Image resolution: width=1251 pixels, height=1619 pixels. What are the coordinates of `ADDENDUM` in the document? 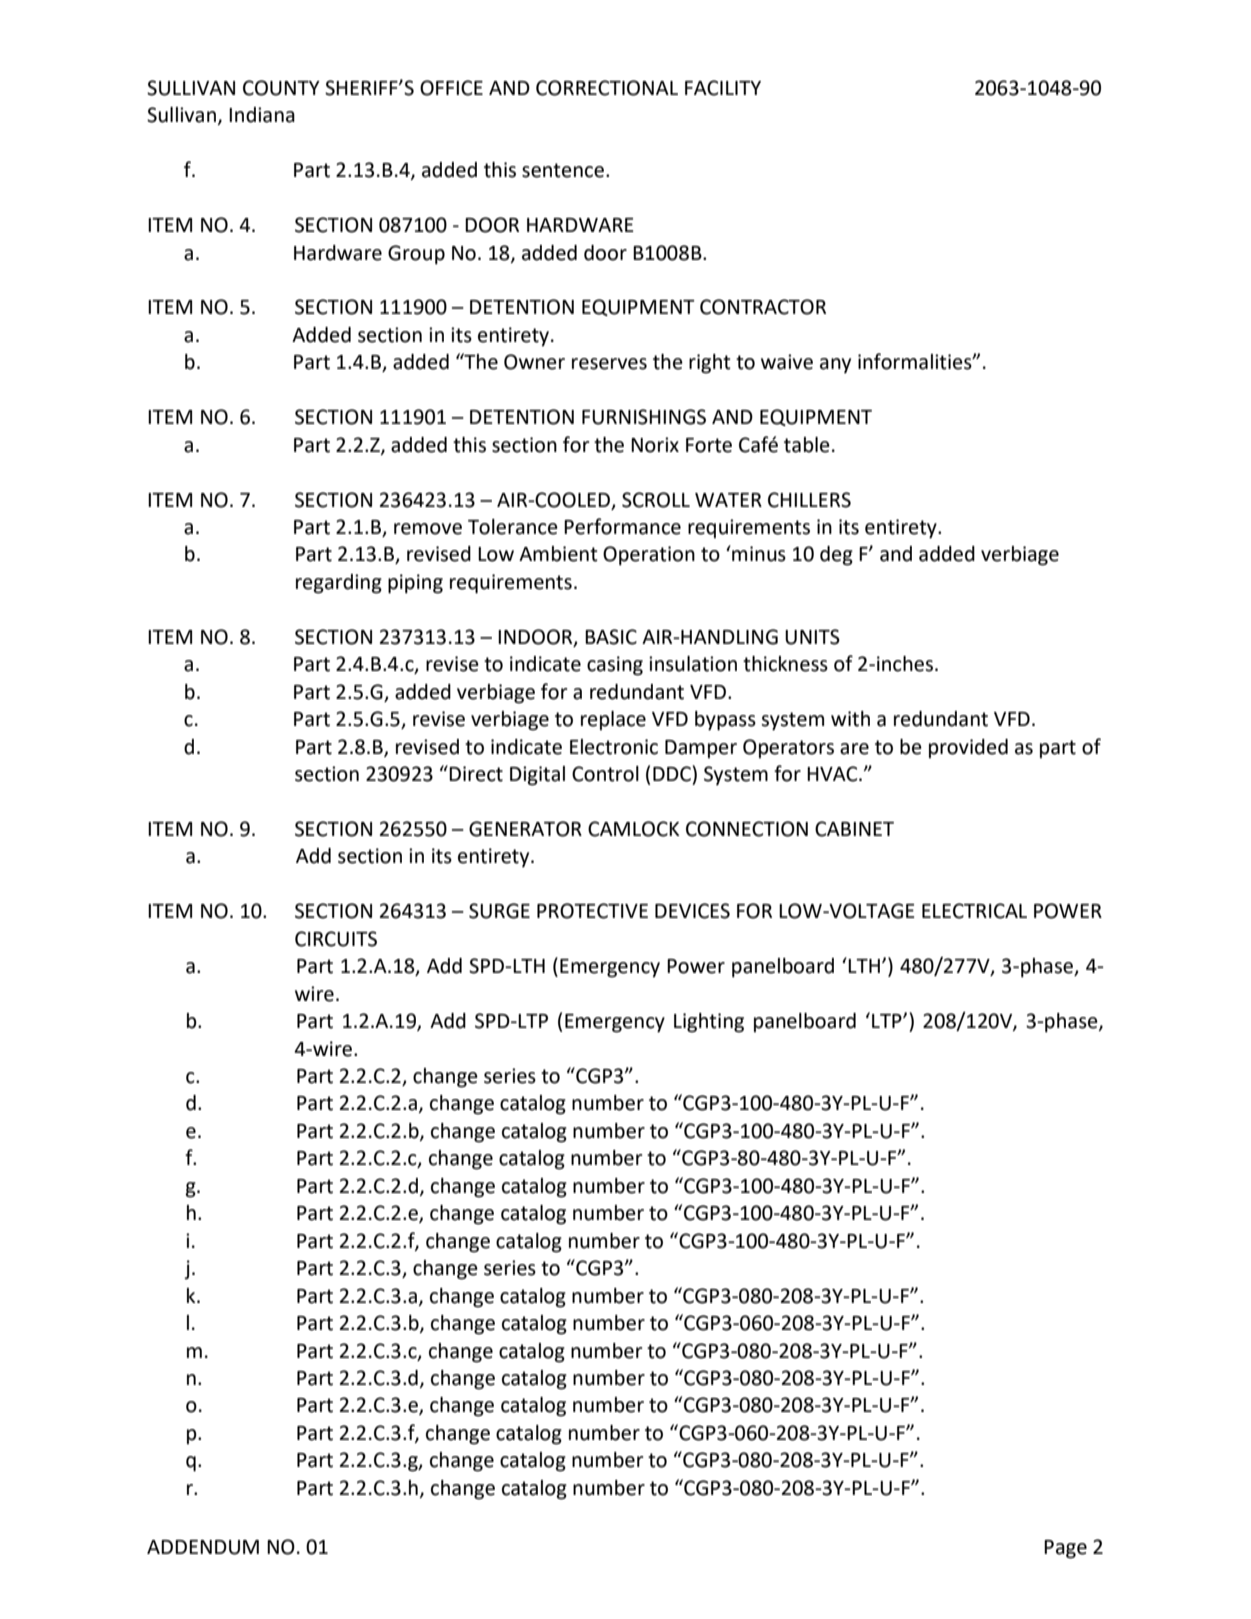 It's located at (203, 1547).
